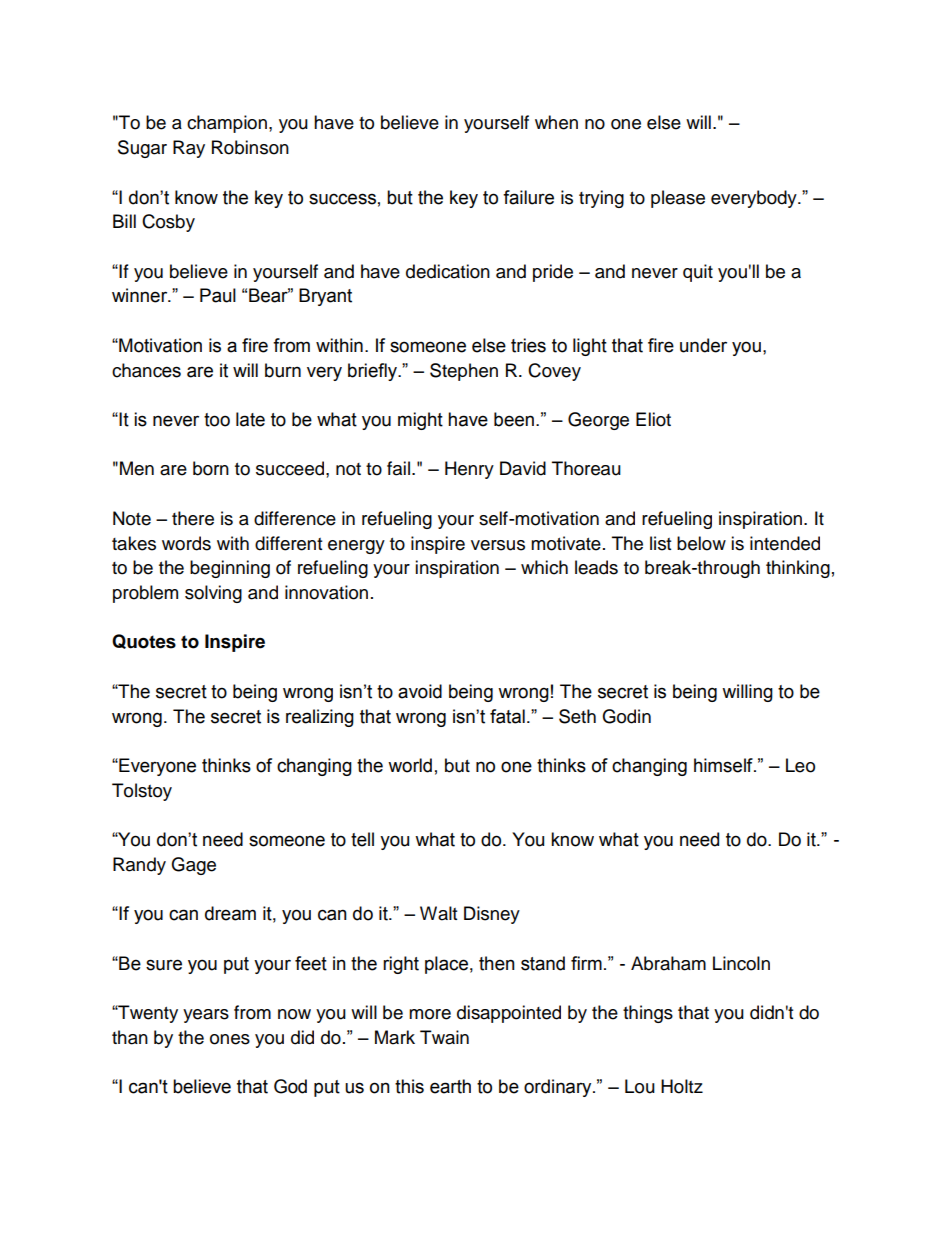 The height and width of the screenshot is (1233, 952). Describe the element at coordinates (498, 545) in the screenshot. I see `versus` at that location.
